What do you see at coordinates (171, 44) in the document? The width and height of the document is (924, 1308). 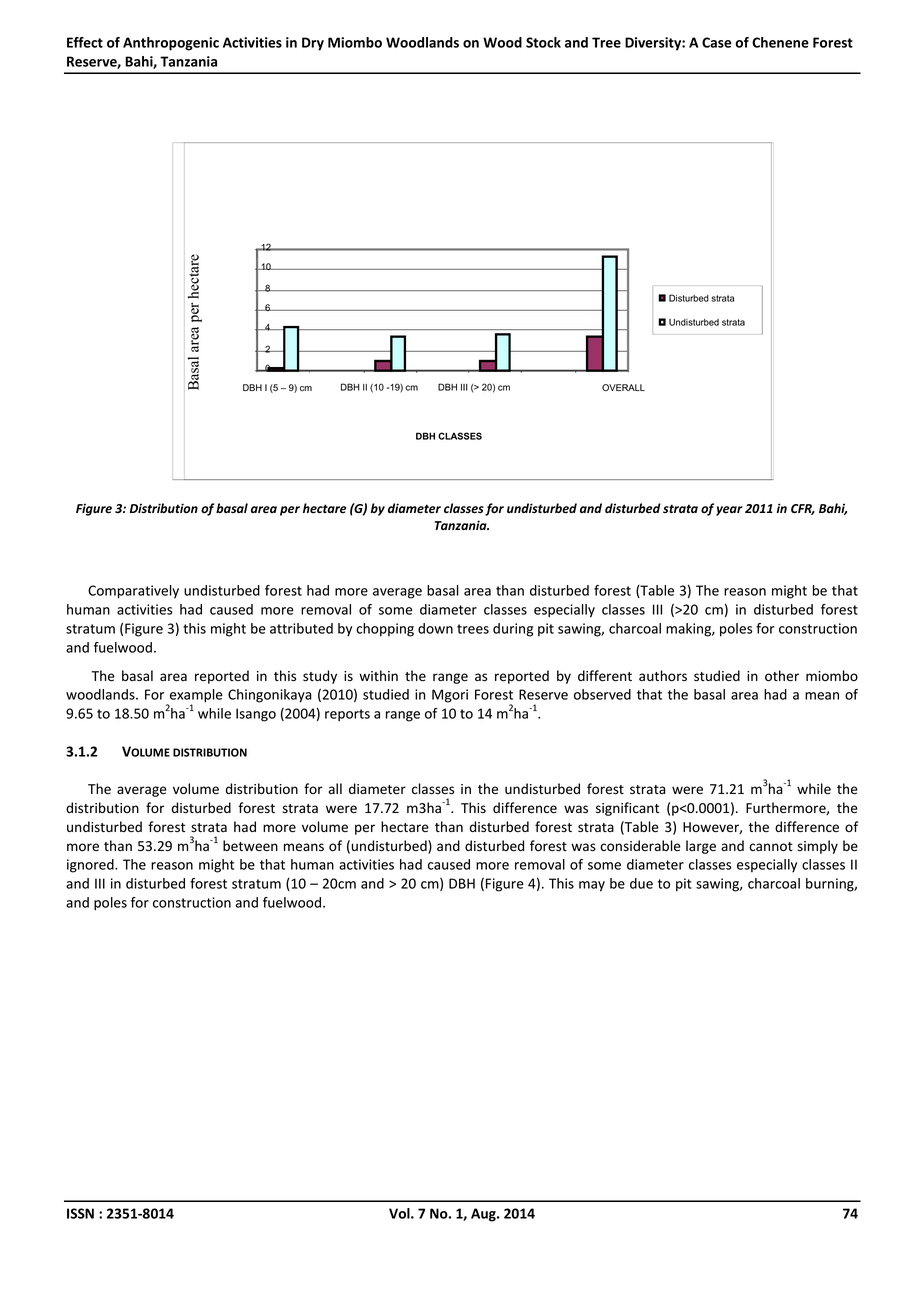 I see `Anthropogenic` at bounding box center [171, 44].
